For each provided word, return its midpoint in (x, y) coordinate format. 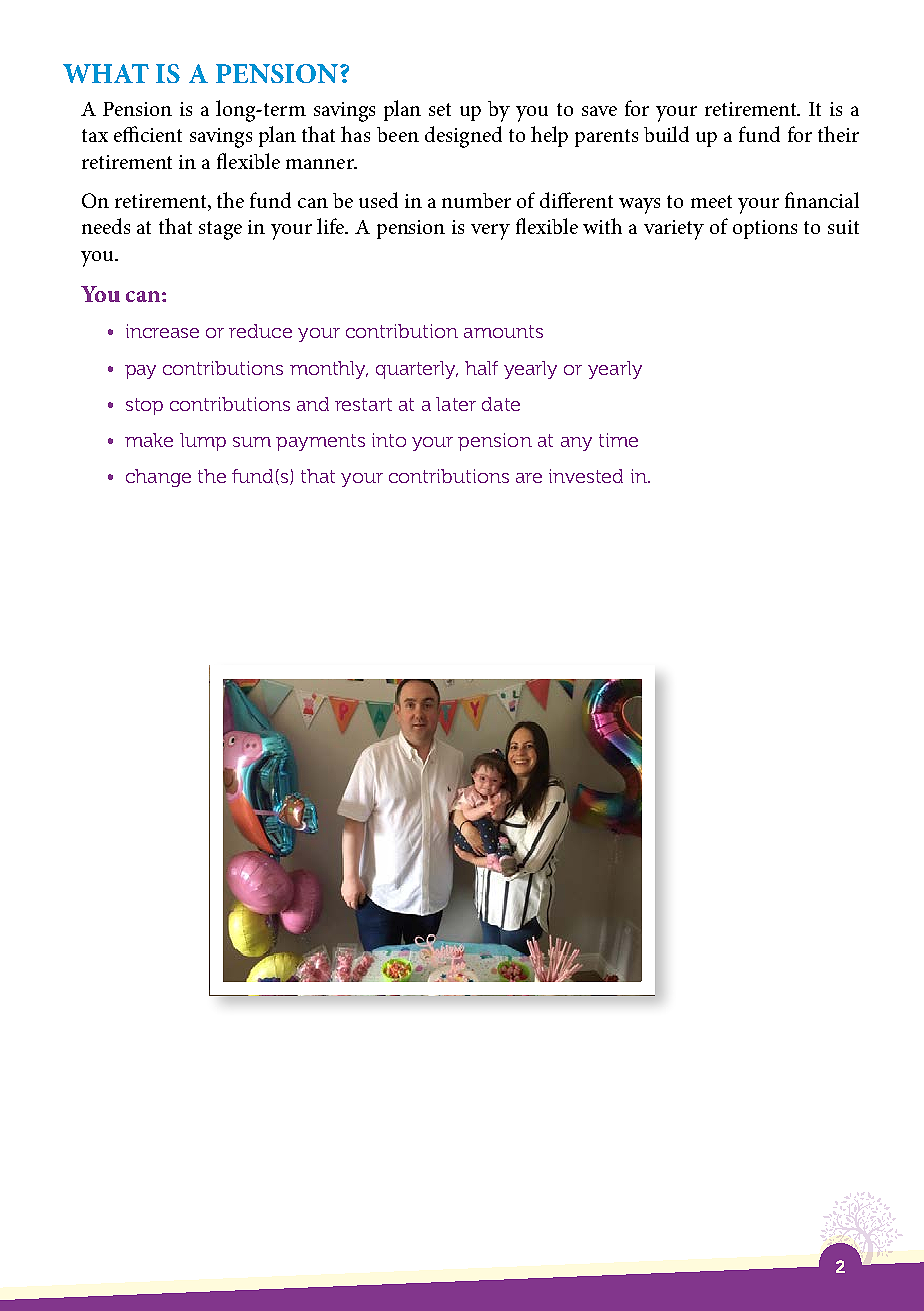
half (481, 368)
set (440, 109)
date (501, 404)
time (618, 440)
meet (711, 201)
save (599, 111)
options (765, 229)
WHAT (106, 73)
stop (144, 406)
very (490, 232)
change (158, 478)
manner (321, 164)
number (476, 200)
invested (586, 476)
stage (220, 230)
